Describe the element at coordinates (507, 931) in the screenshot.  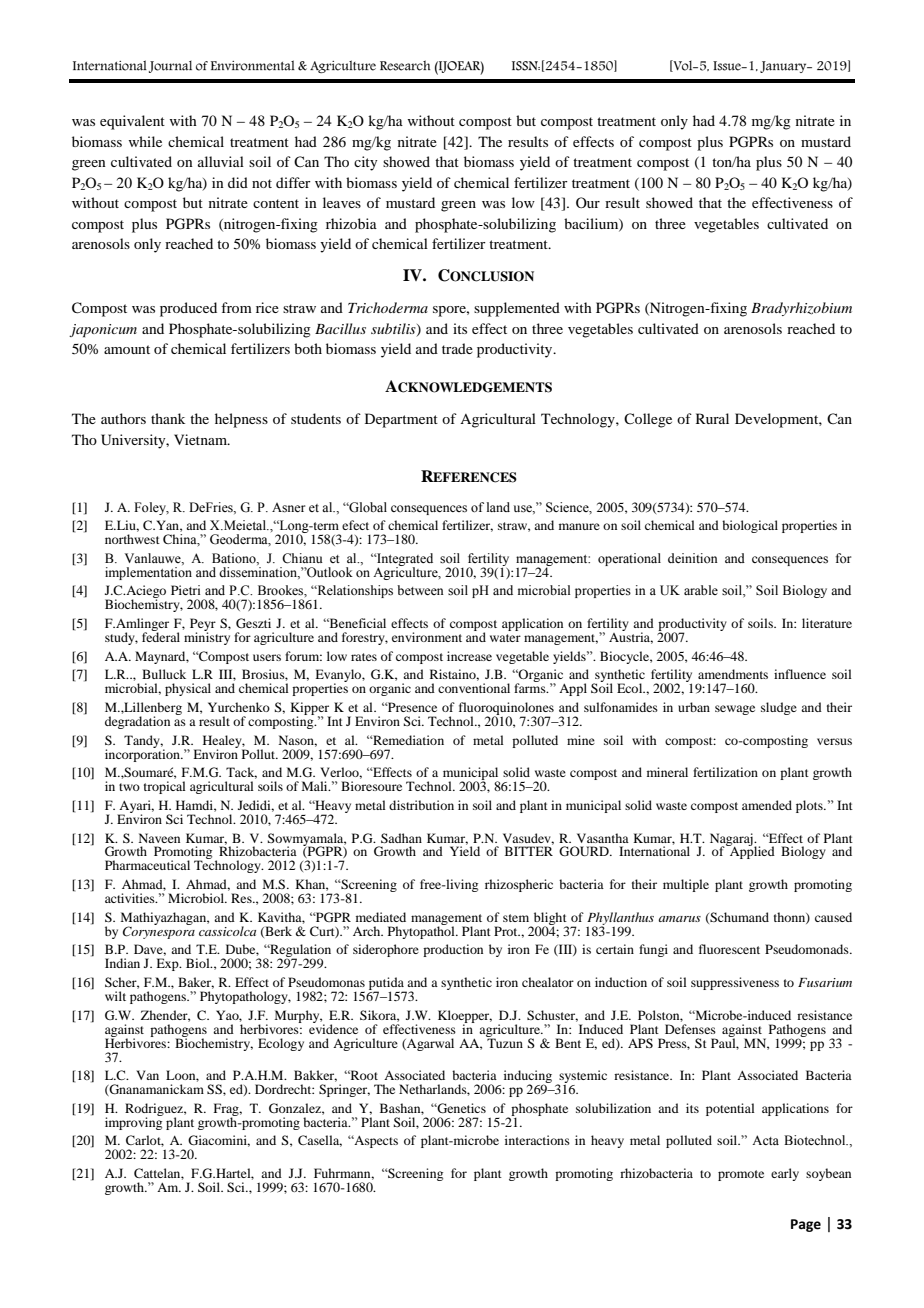
I see `Prot` at that location.
